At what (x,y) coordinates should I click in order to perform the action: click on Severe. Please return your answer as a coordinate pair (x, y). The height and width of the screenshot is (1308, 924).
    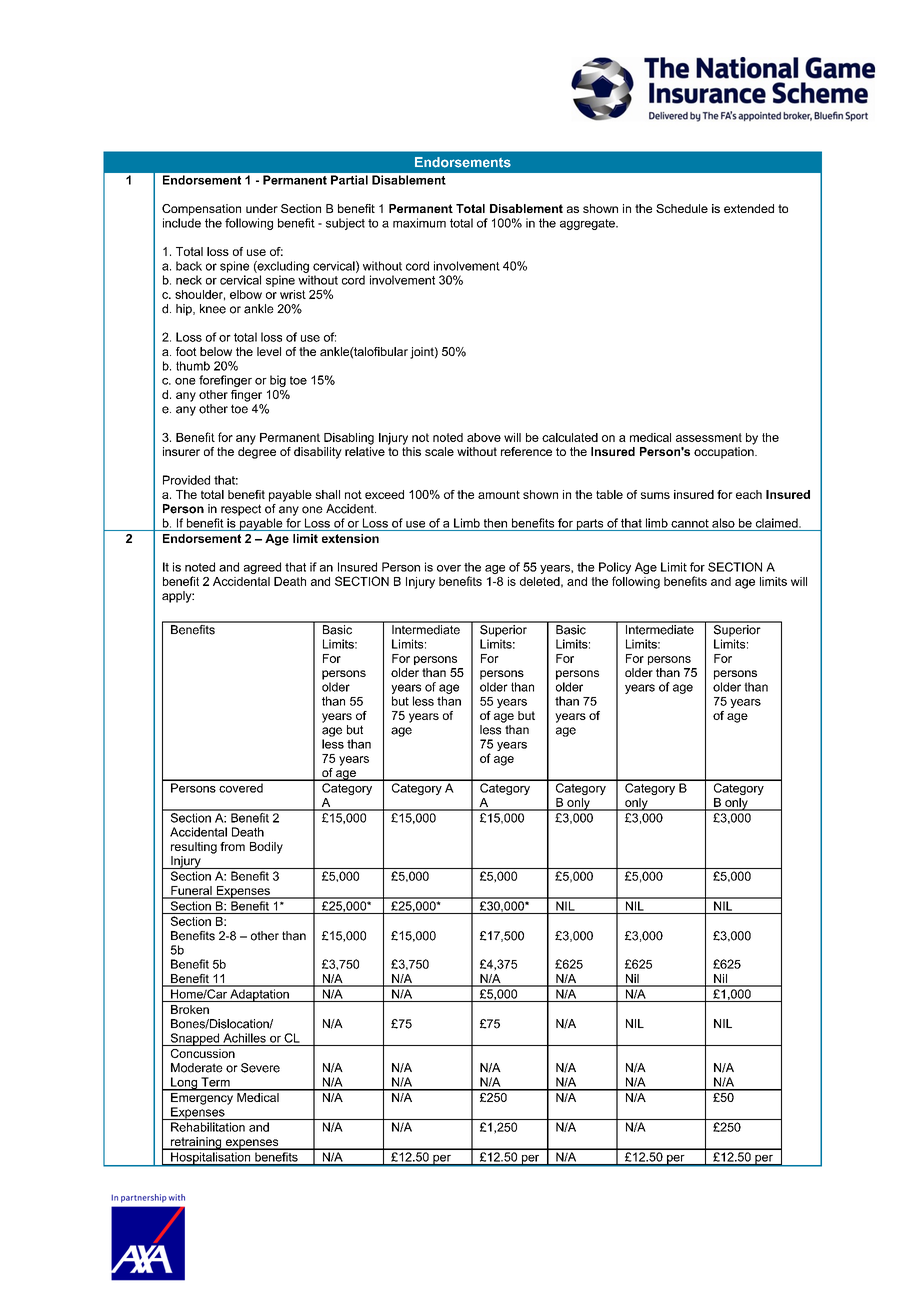
    Looking at the image, I should click on (260, 1068).
